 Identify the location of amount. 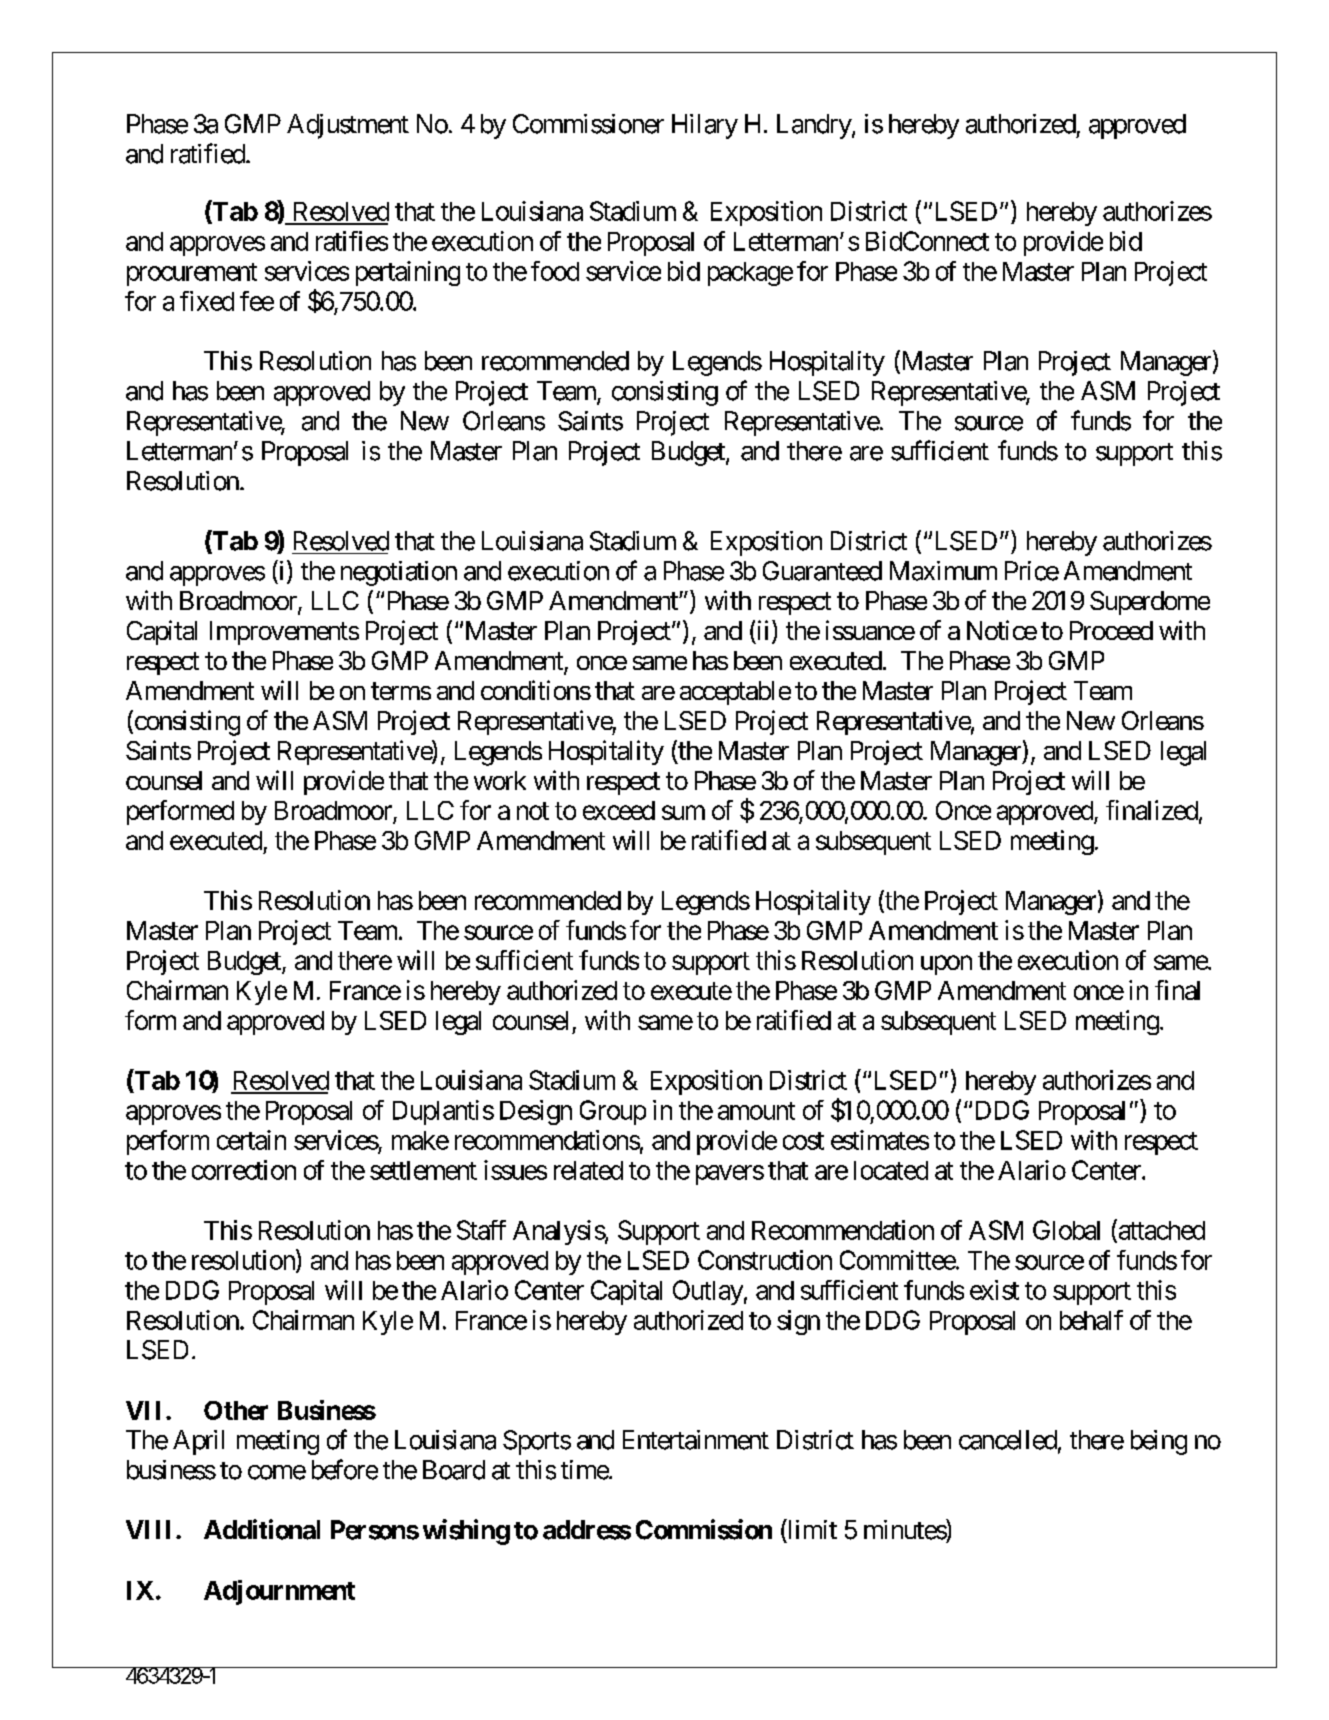
(756, 1111).
